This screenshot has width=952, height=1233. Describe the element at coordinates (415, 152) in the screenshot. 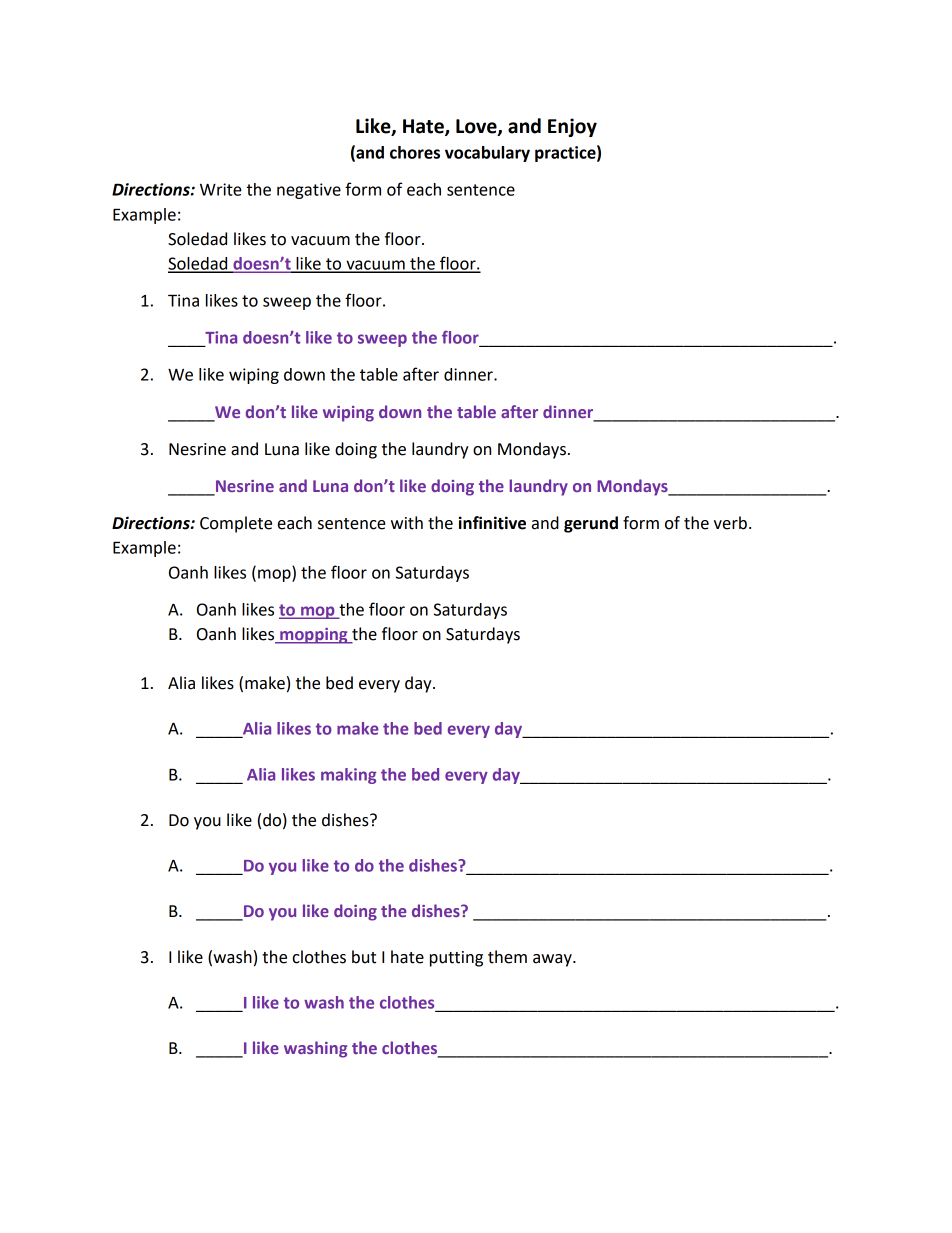

I see `chores` at that location.
